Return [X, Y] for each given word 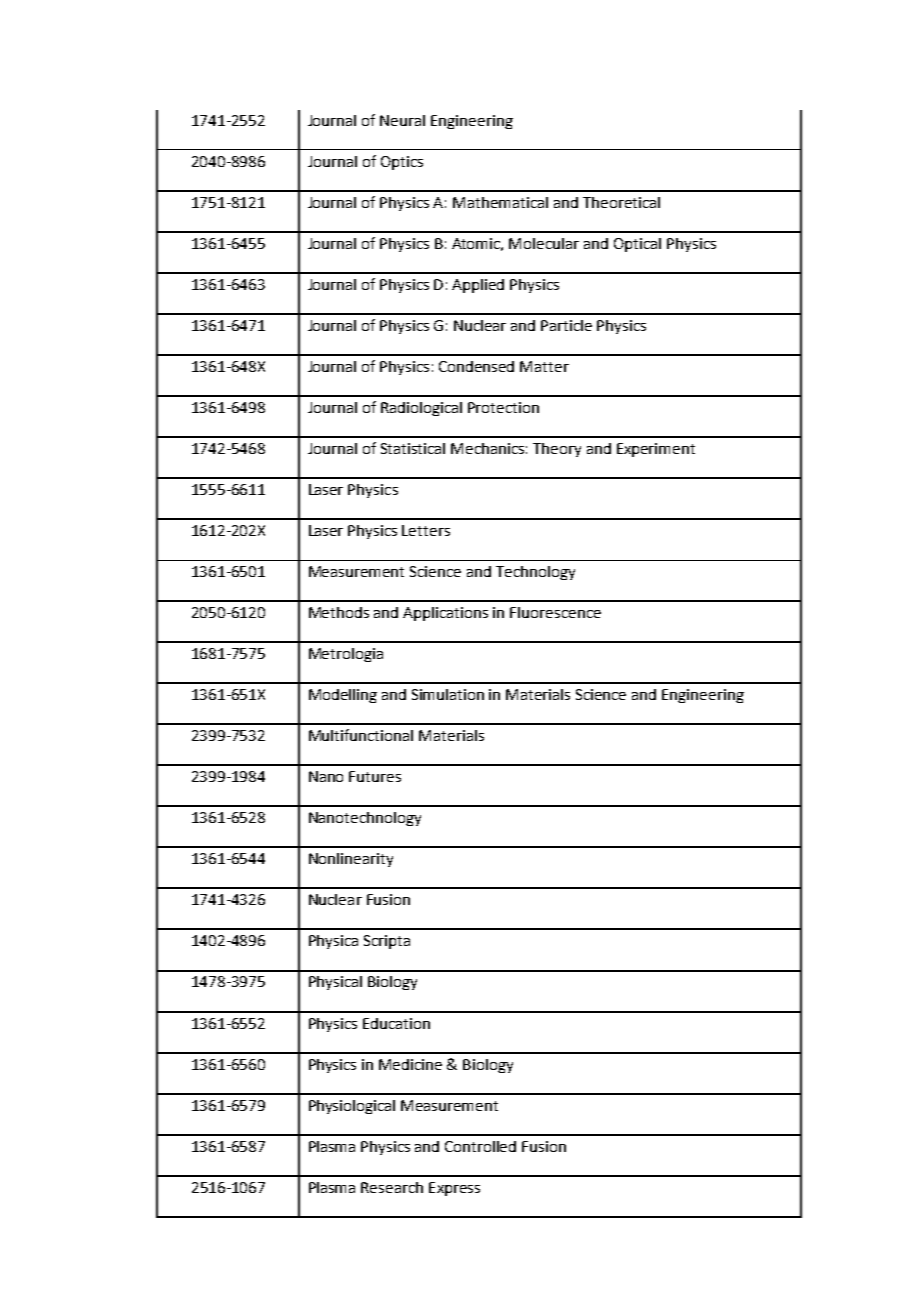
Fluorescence [555, 612]
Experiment [656, 450]
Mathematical [500, 202]
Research [392, 1187]
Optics [402, 163]
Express [454, 1189]
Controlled [480, 1146]
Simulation [448, 694]
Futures [375, 776]
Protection [503, 407]
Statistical [413, 448]
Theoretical [621, 202]
